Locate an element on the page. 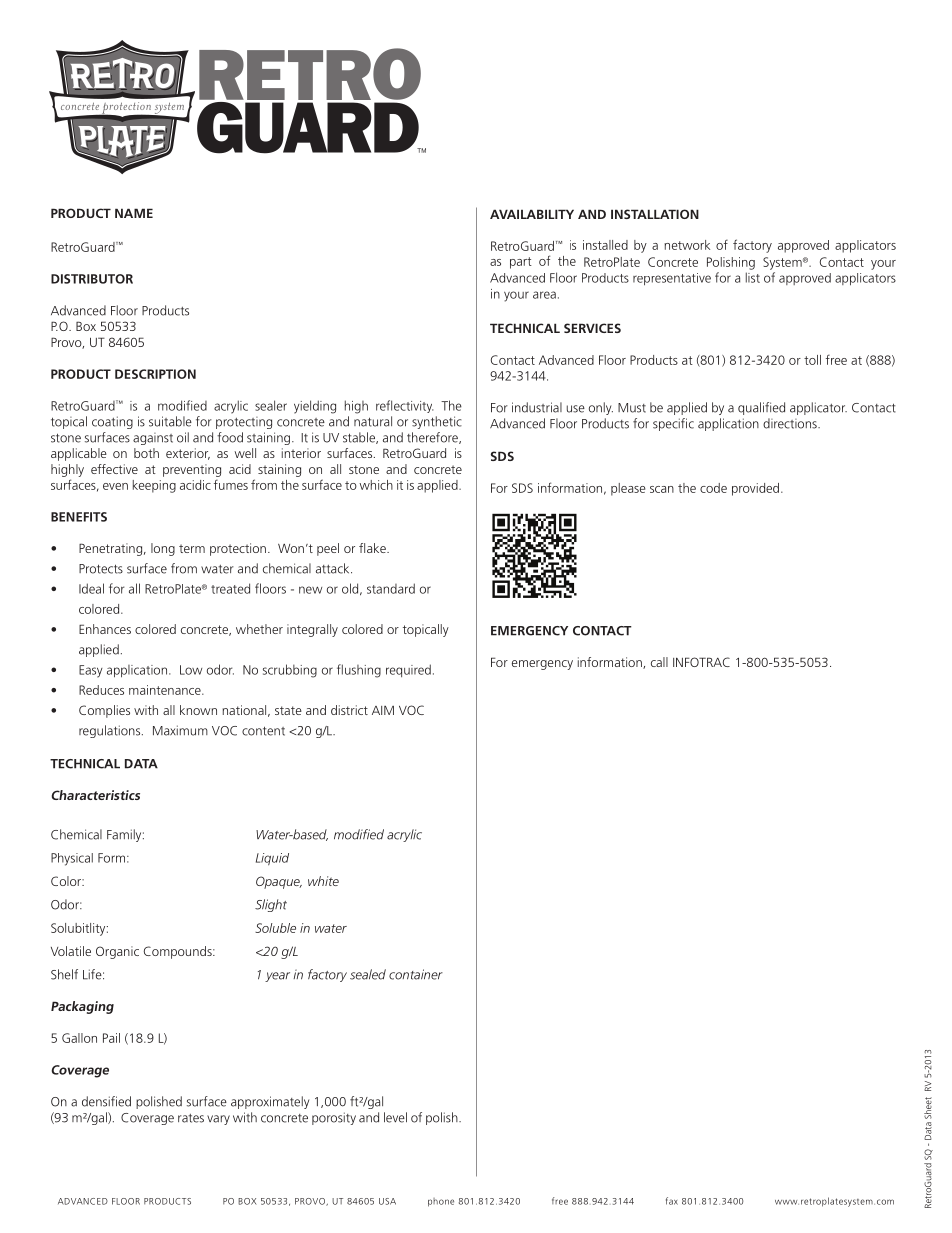 This page has width=952, height=1233. therefore is located at coordinates (433, 438).
